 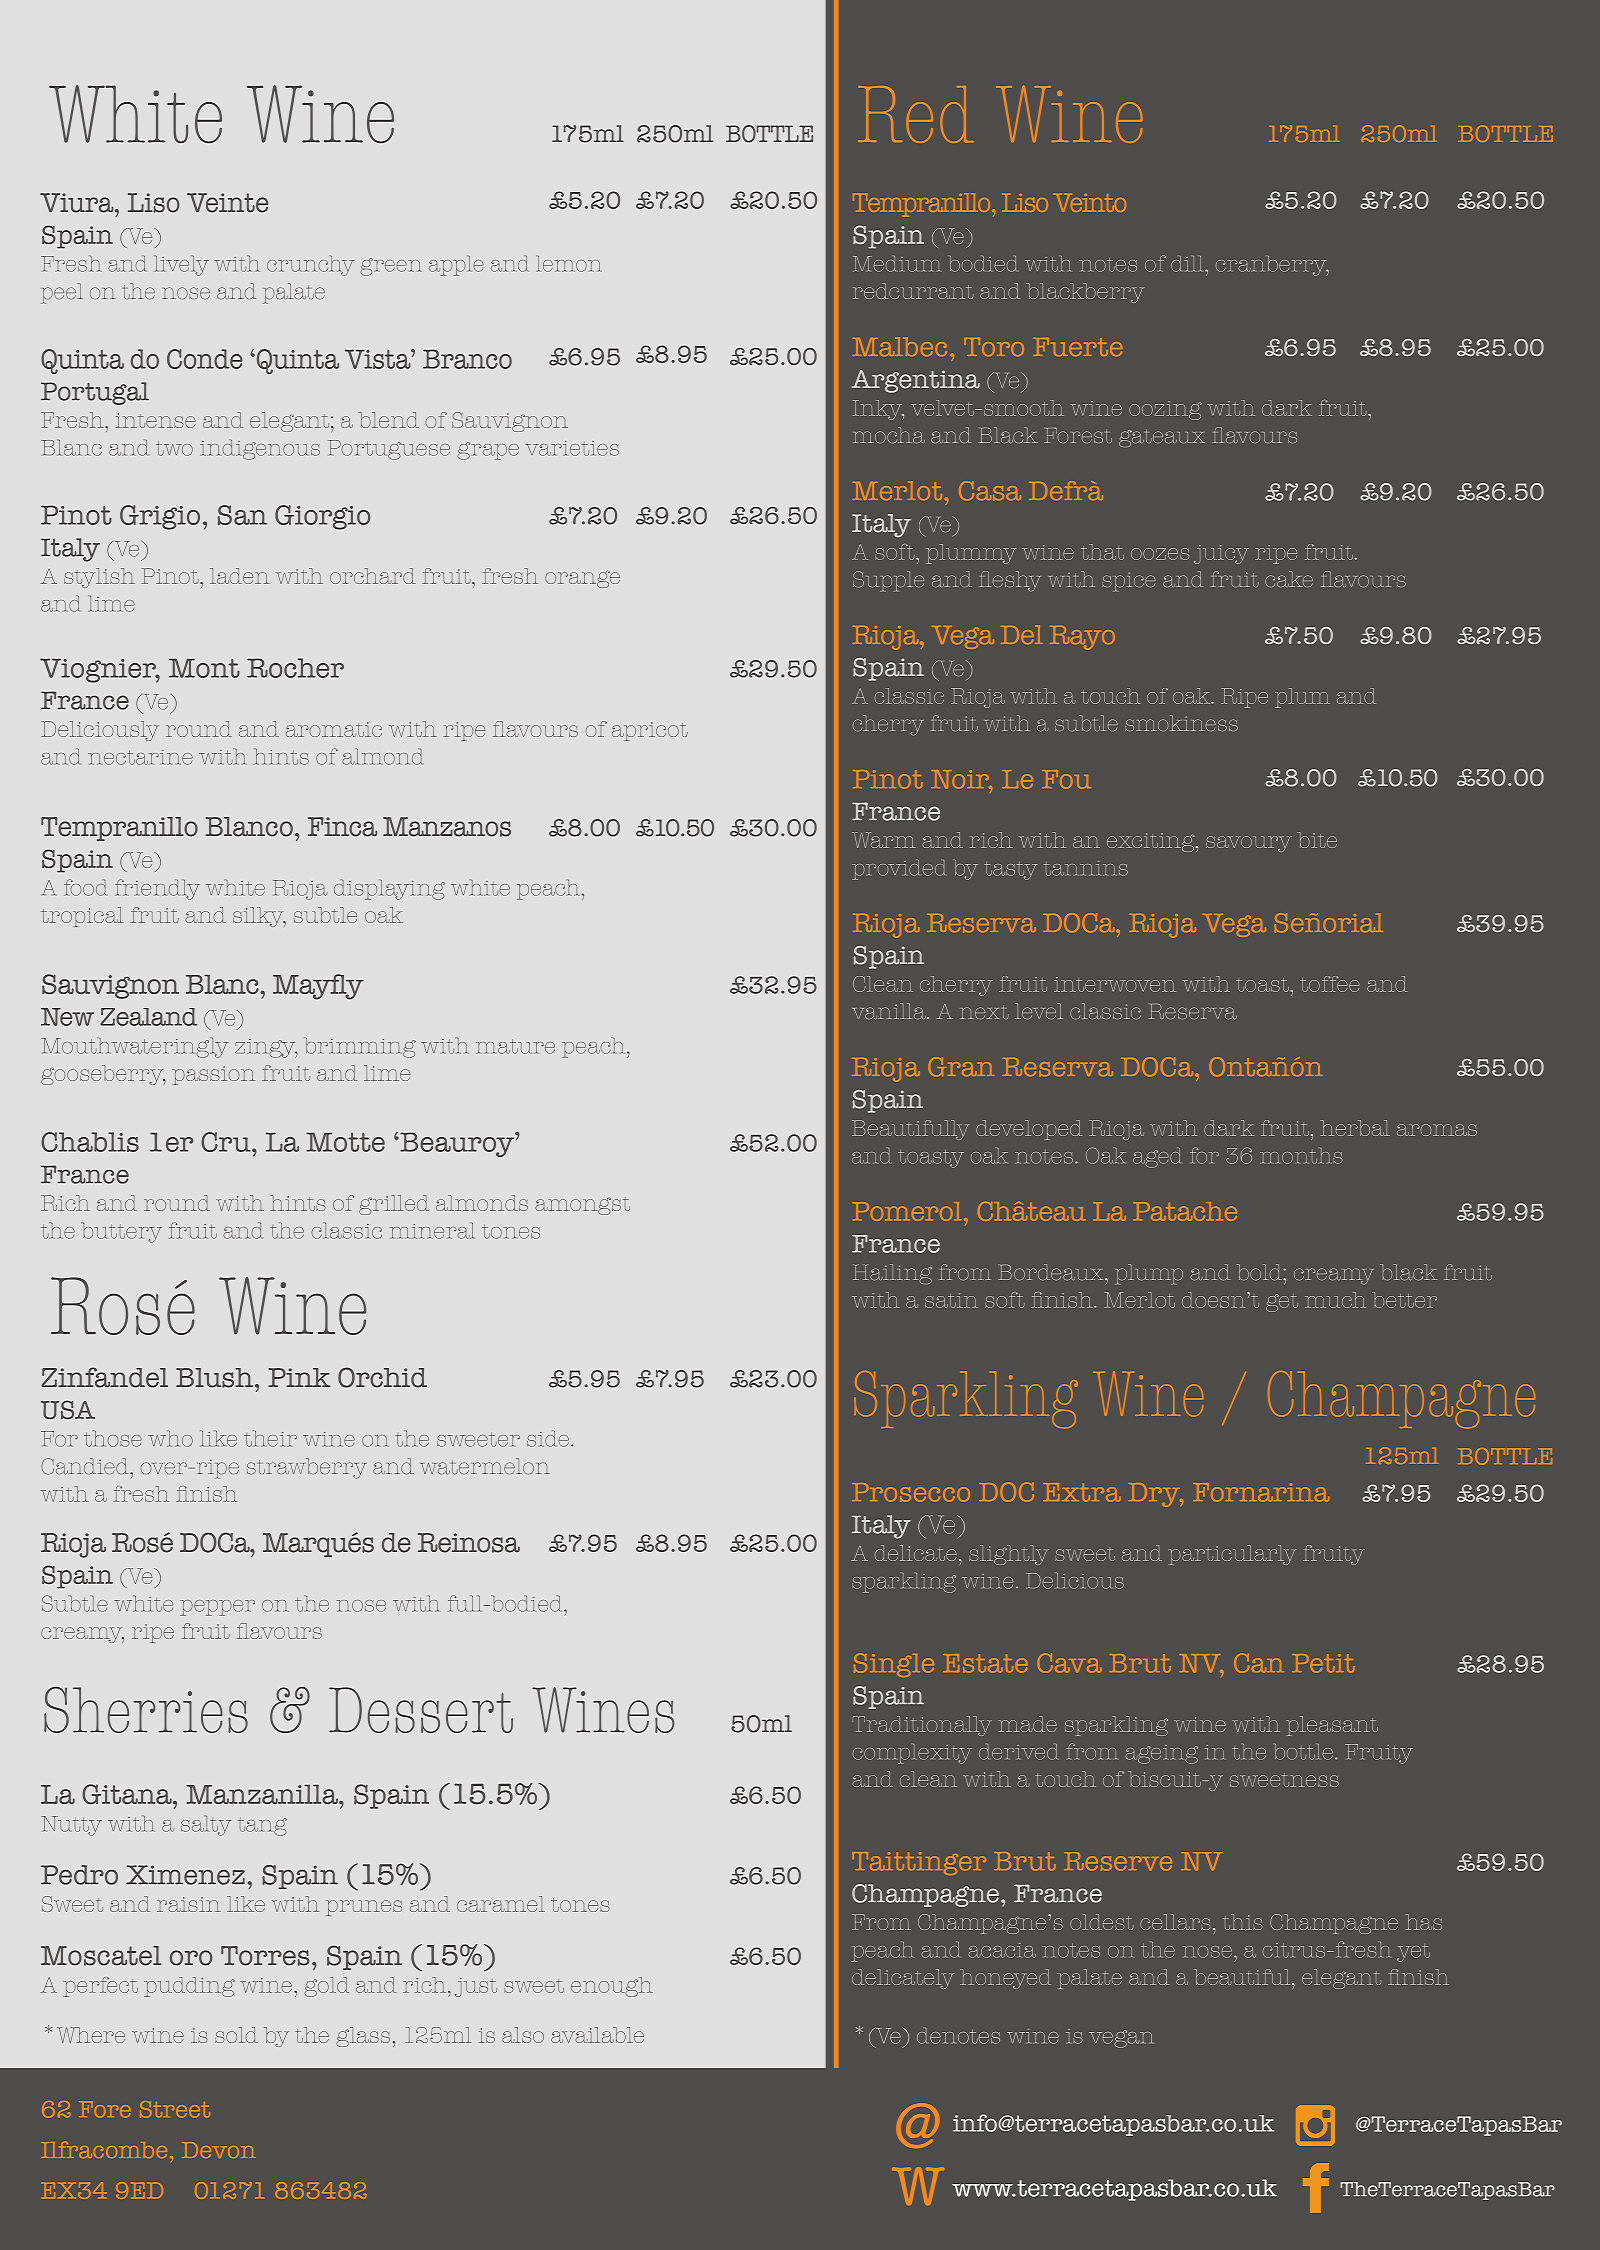 I want to click on pleasant, so click(x=1332, y=1726).
